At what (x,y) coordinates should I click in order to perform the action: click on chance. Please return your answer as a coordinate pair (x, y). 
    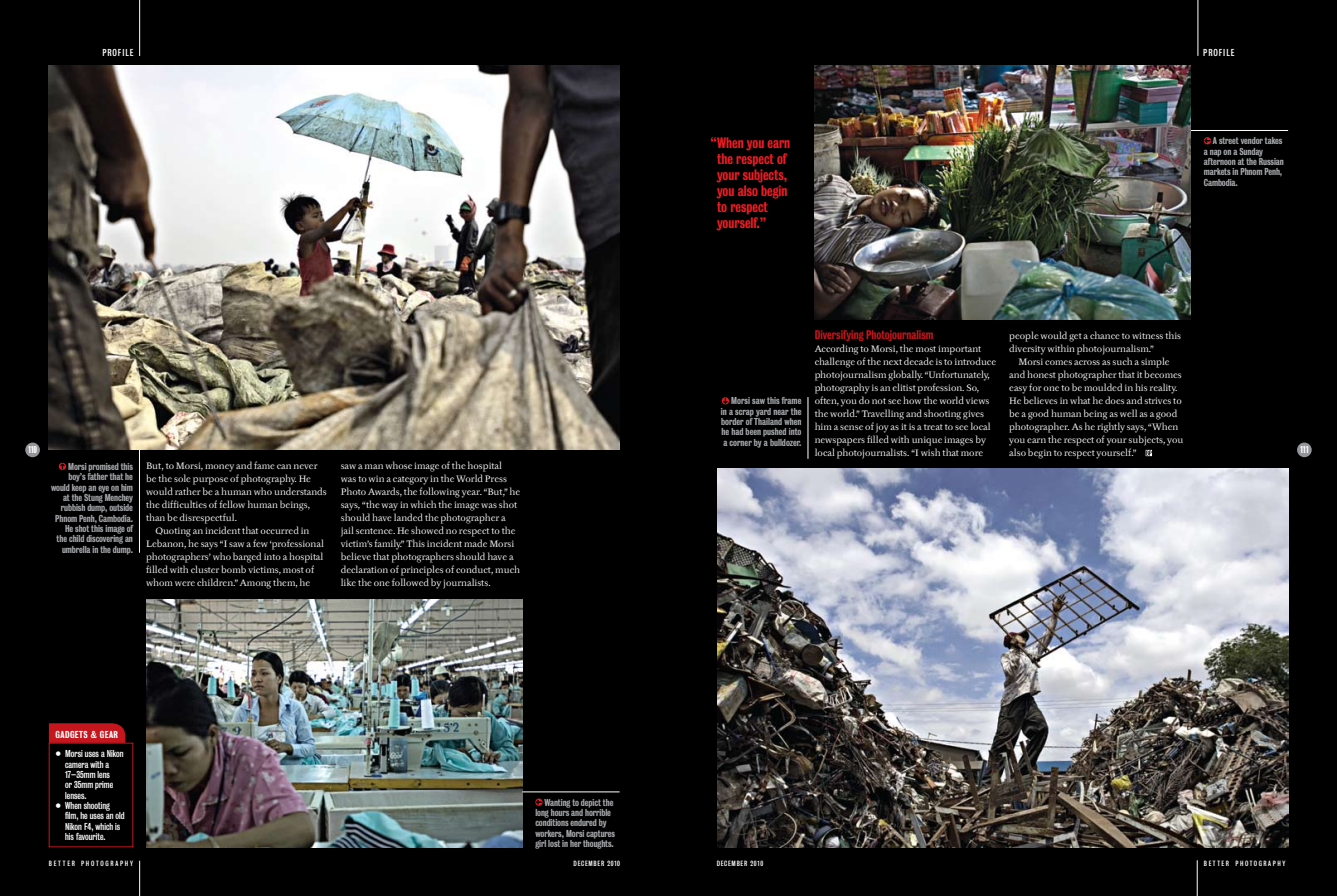
    Looking at the image, I should click on (1105, 335).
